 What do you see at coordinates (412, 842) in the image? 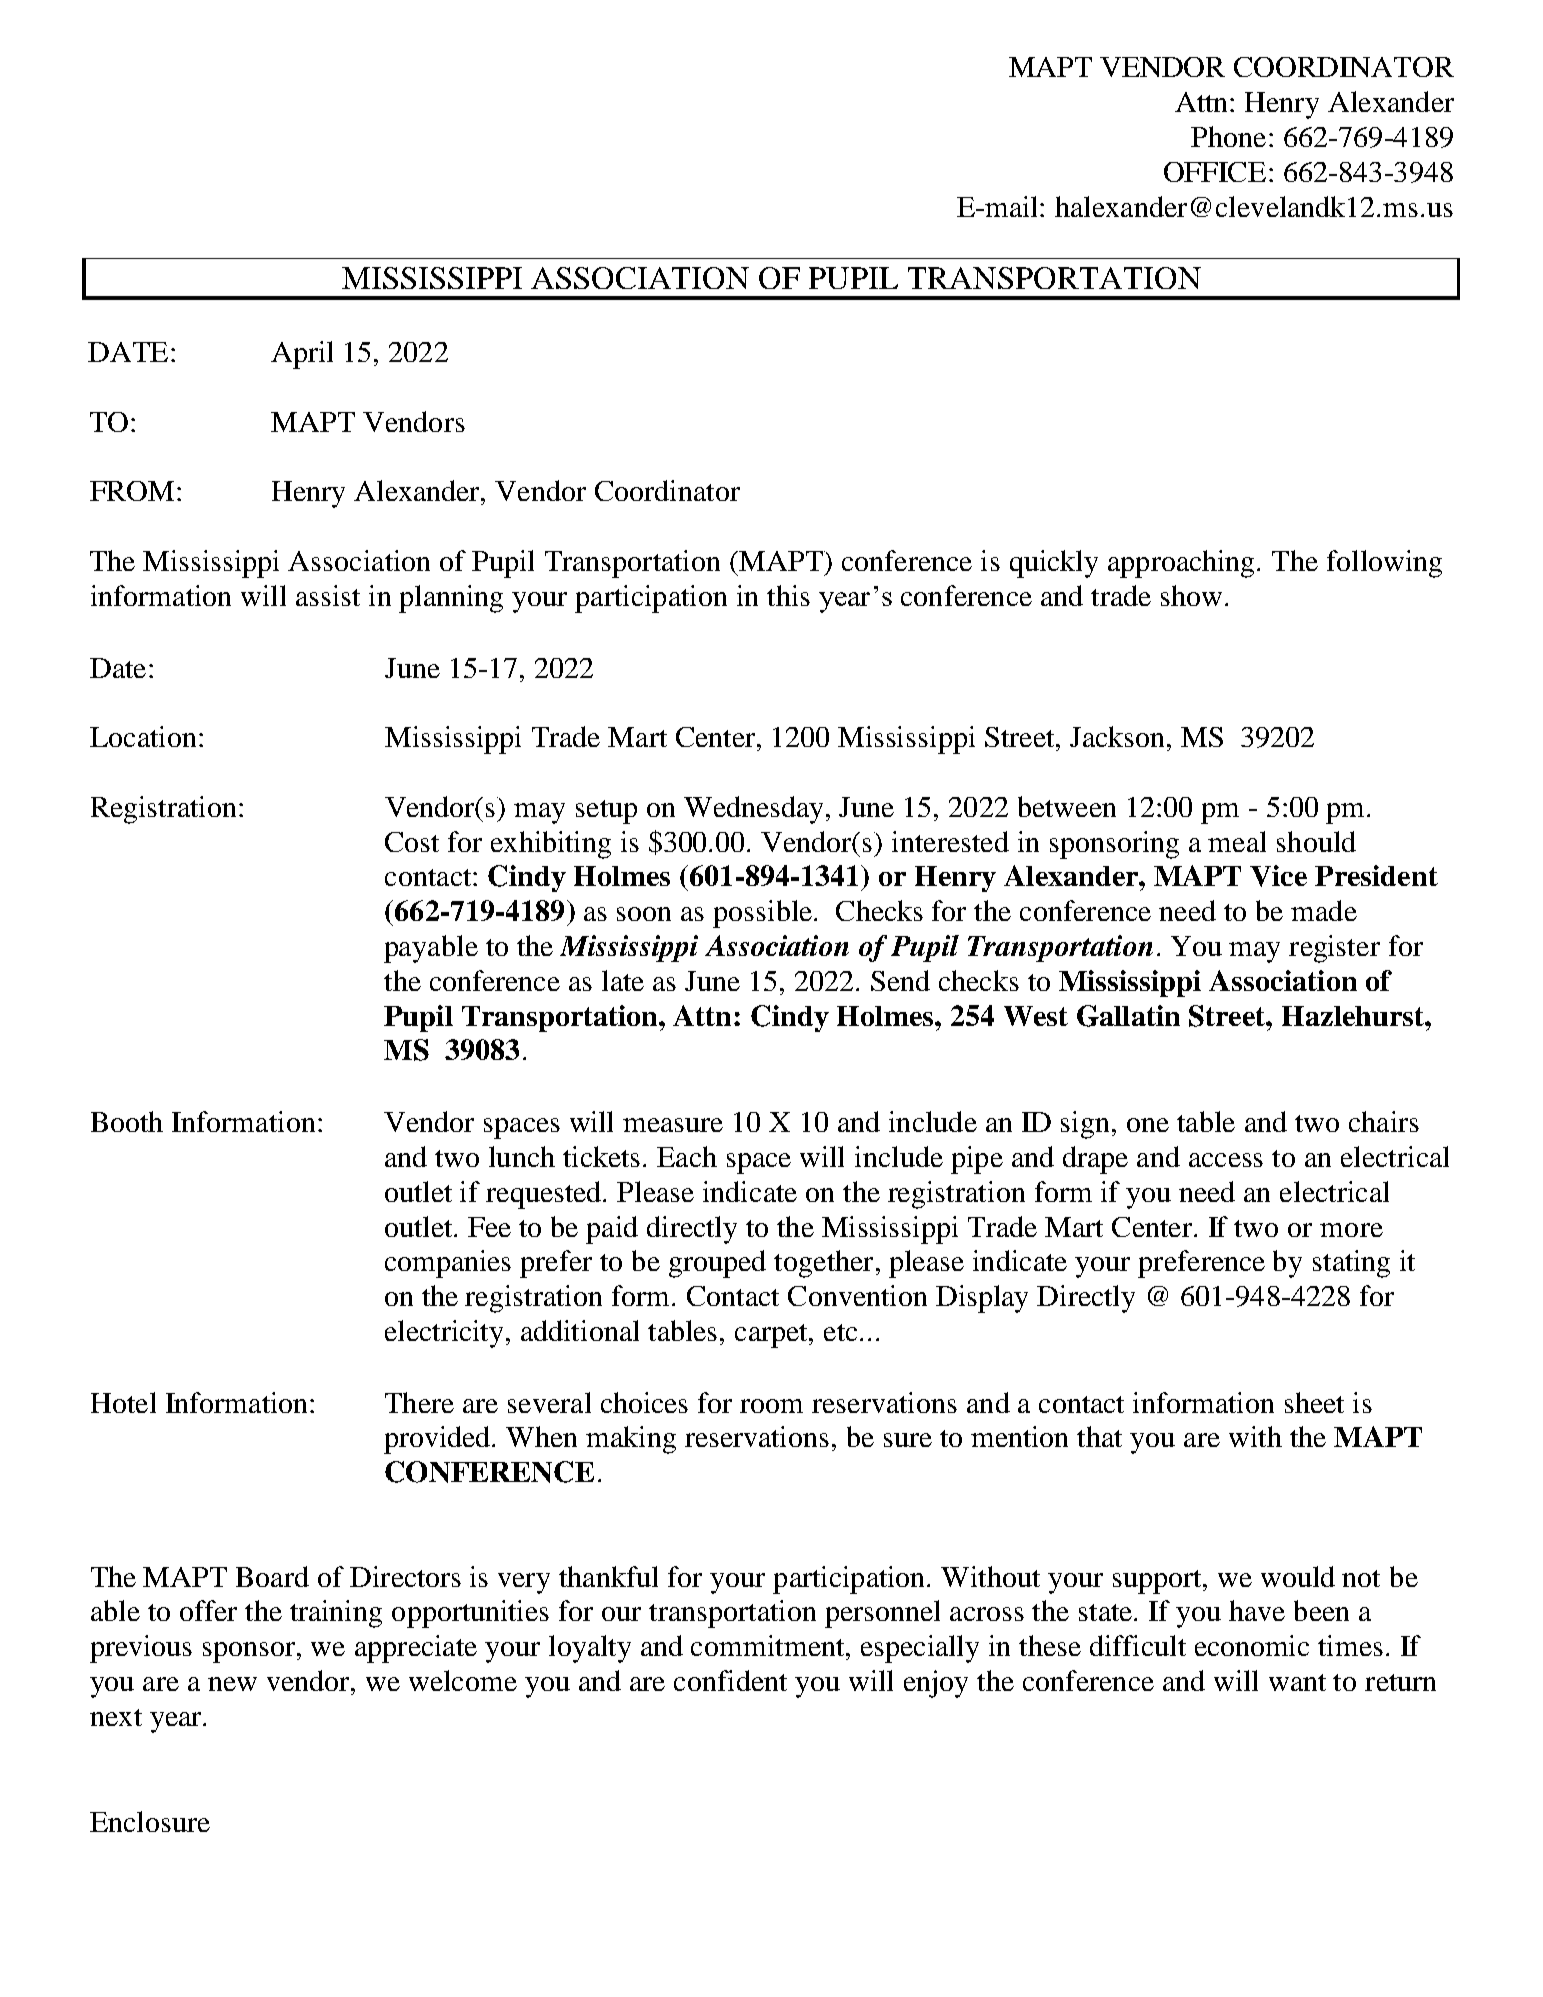
I see `Cost` at bounding box center [412, 842].
